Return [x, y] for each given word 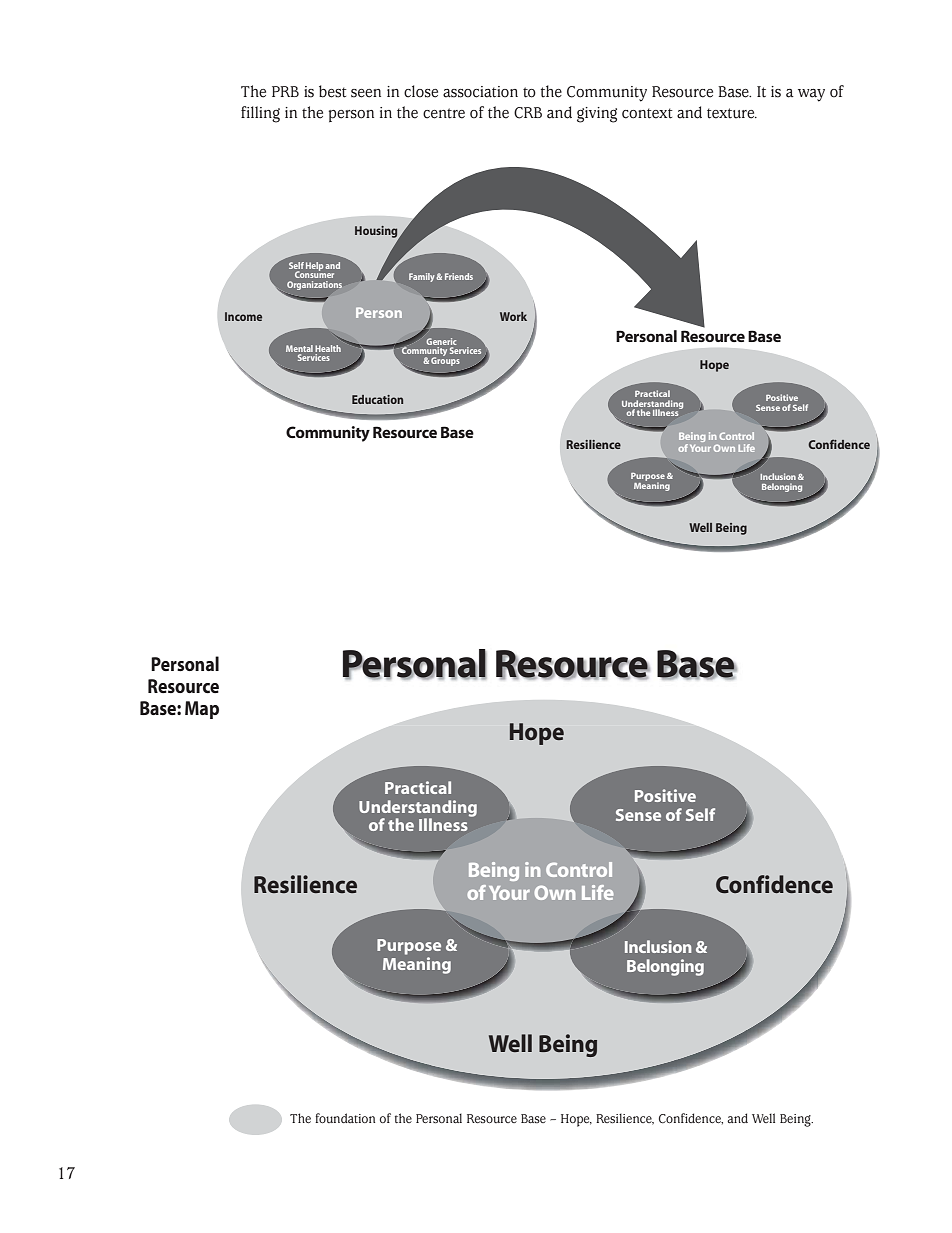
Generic [441, 343]
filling [260, 114]
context [647, 113]
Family [423, 277]
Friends [459, 276]
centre [444, 113]
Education [377, 399]
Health [328, 348]
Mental [299, 348]
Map [202, 710]
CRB [528, 113]
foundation [345, 1118]
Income [243, 316]
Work [513, 316]
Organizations [314, 285]
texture [732, 113]
